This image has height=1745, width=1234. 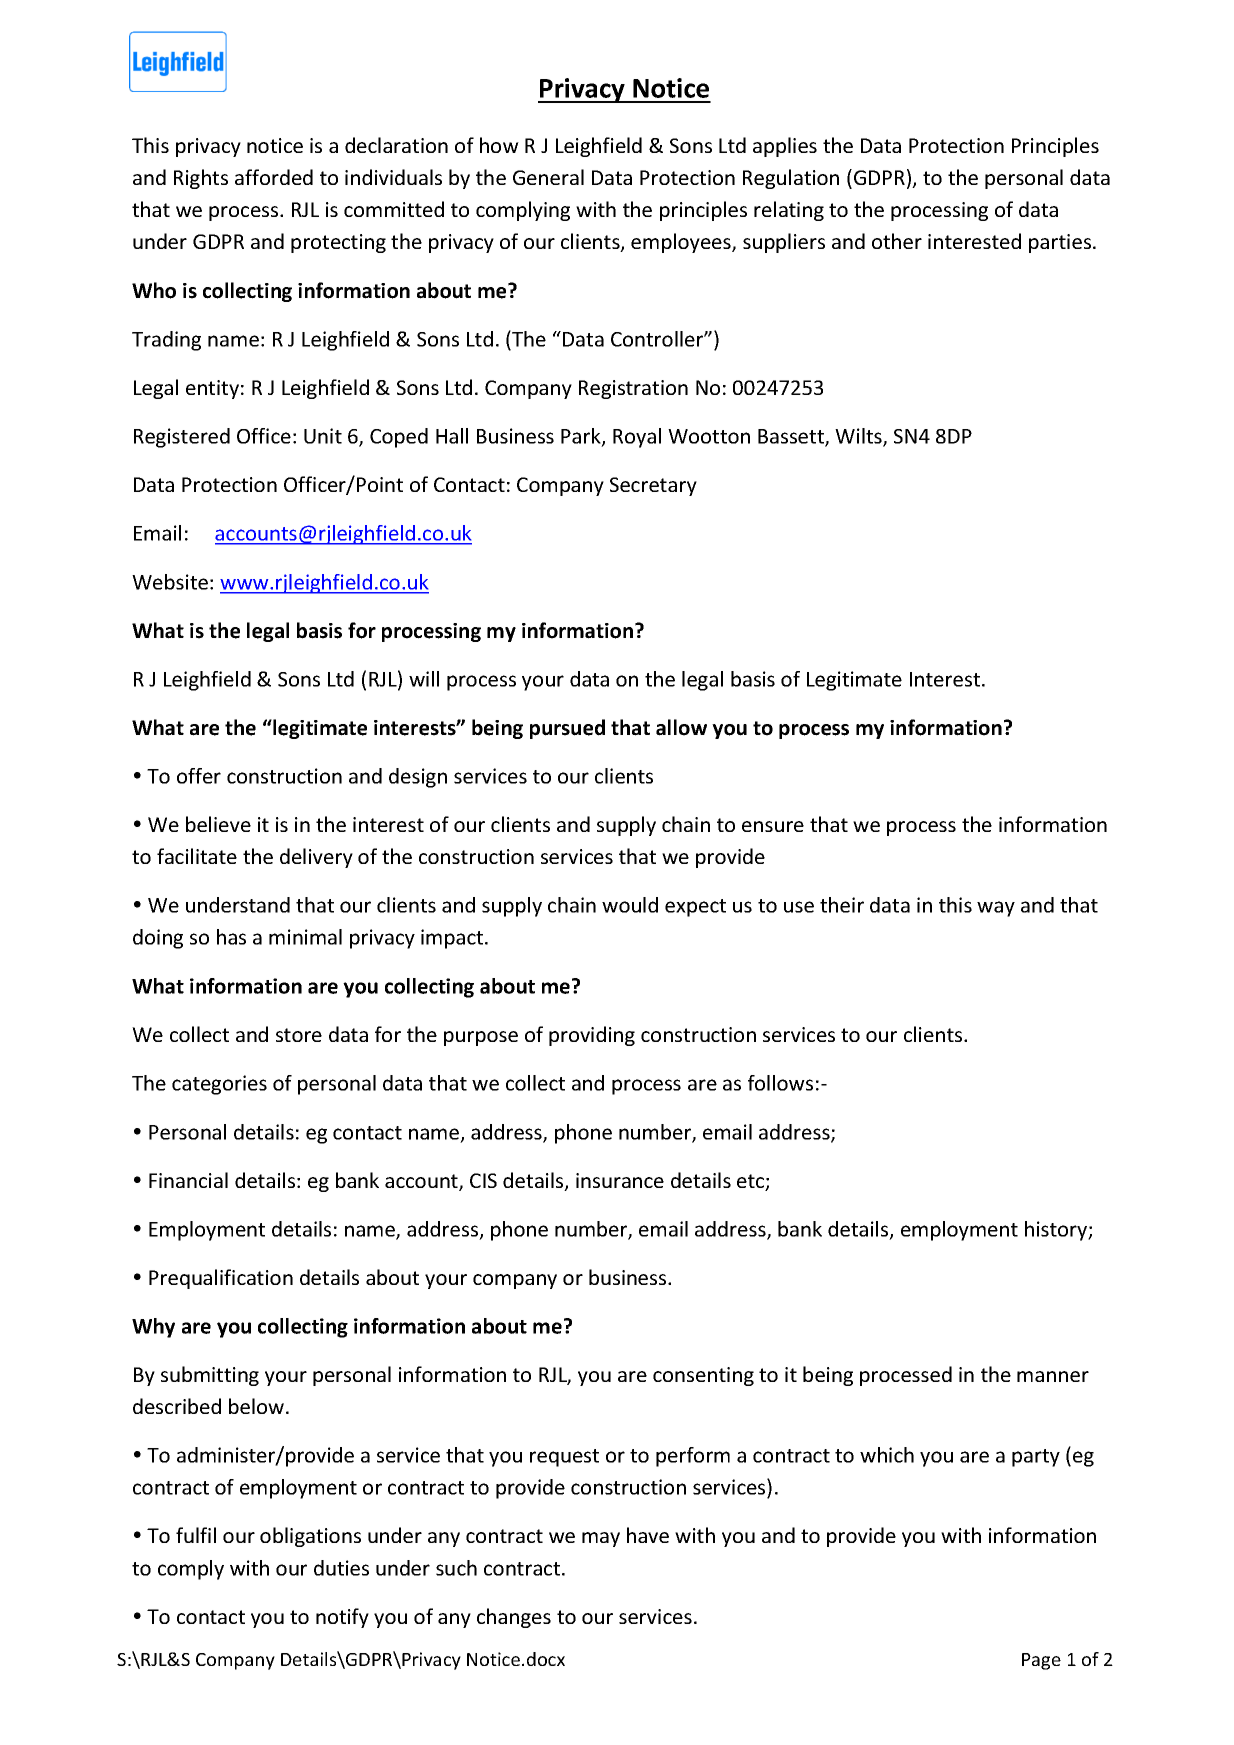 I want to click on would, so click(x=630, y=905).
